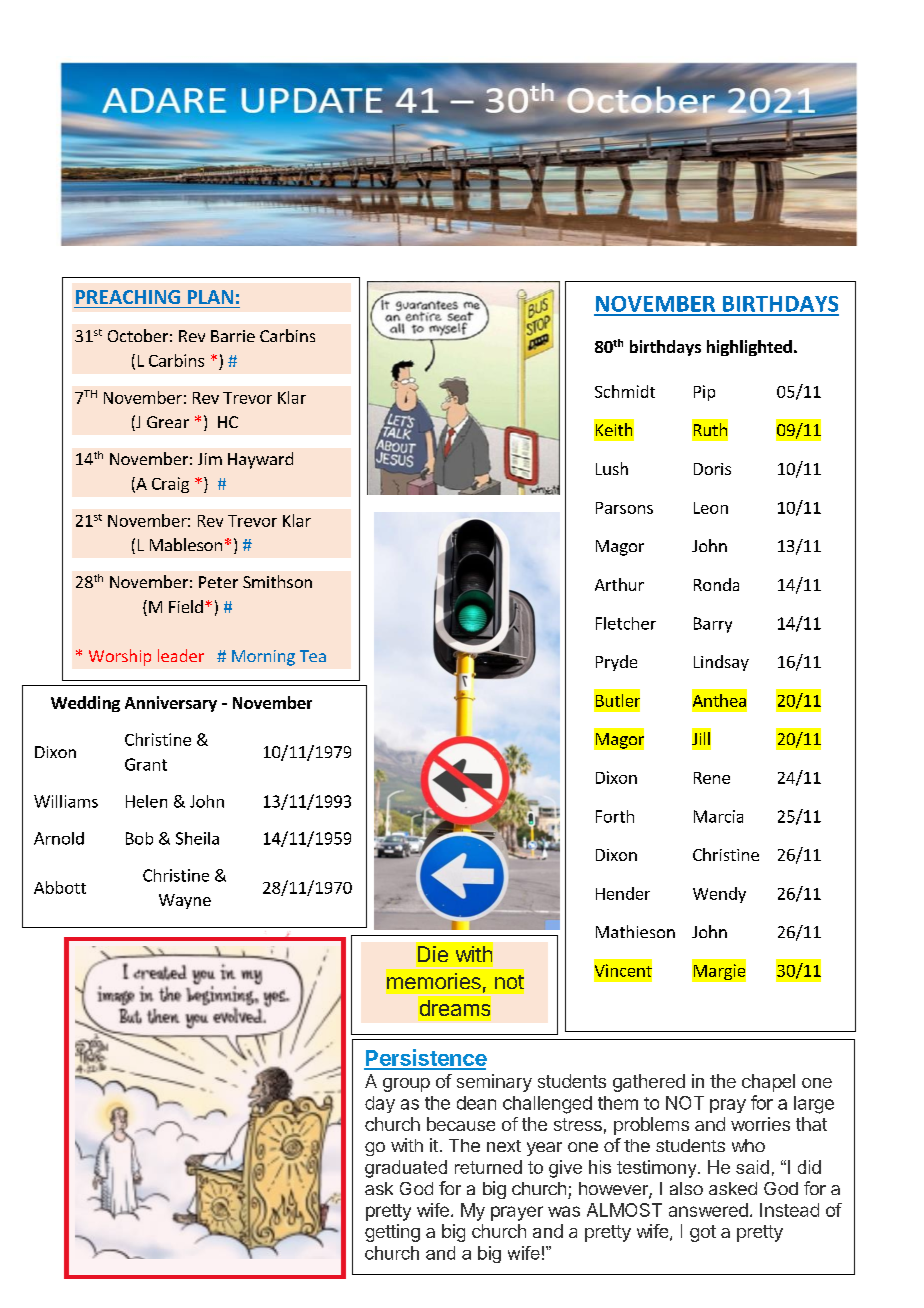 Image resolution: width=924 pixels, height=1308 pixels. What do you see at coordinates (616, 663) in the screenshot?
I see `Pryde` at bounding box center [616, 663].
